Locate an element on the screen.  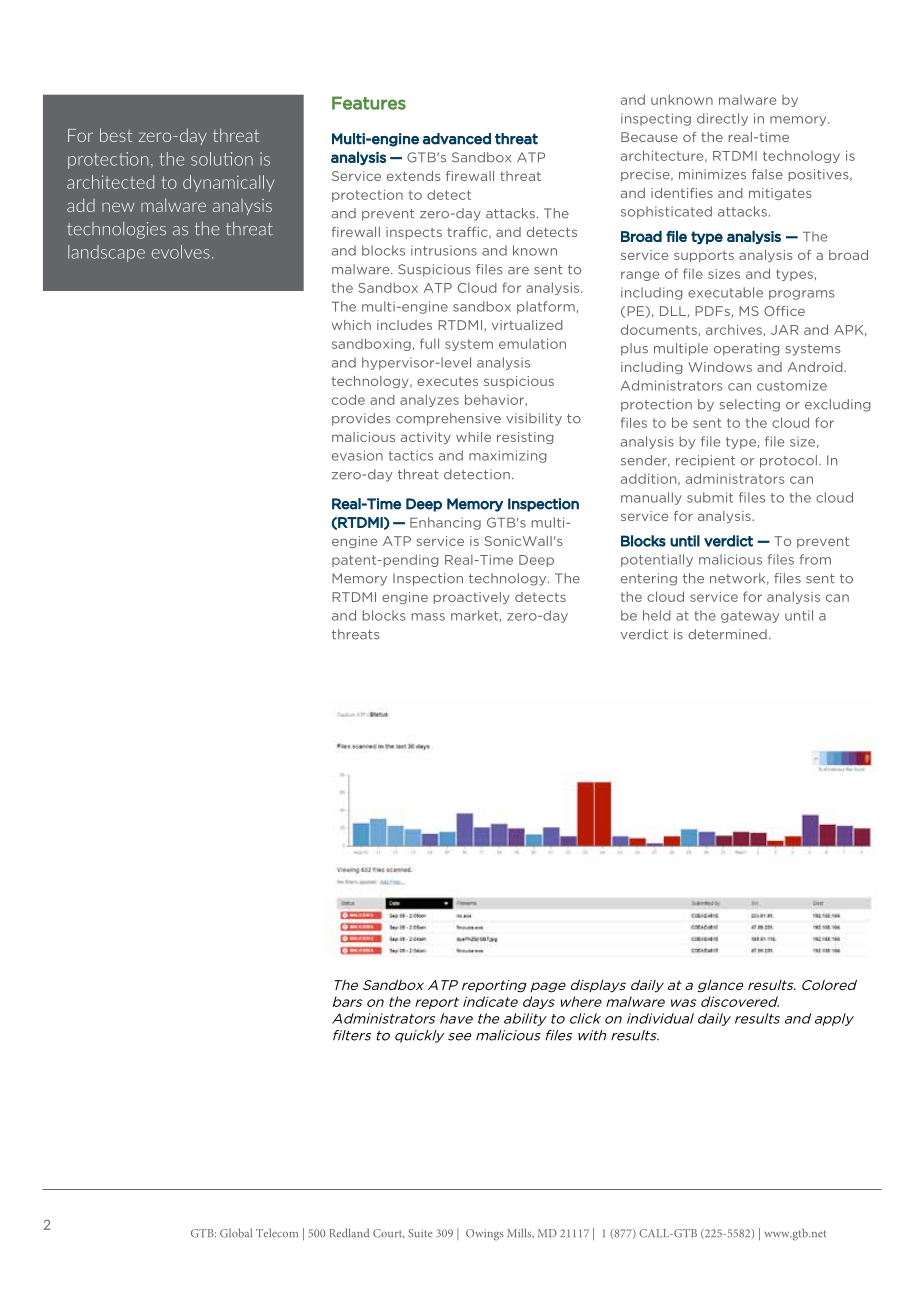
solution is located at coordinates (222, 159).
